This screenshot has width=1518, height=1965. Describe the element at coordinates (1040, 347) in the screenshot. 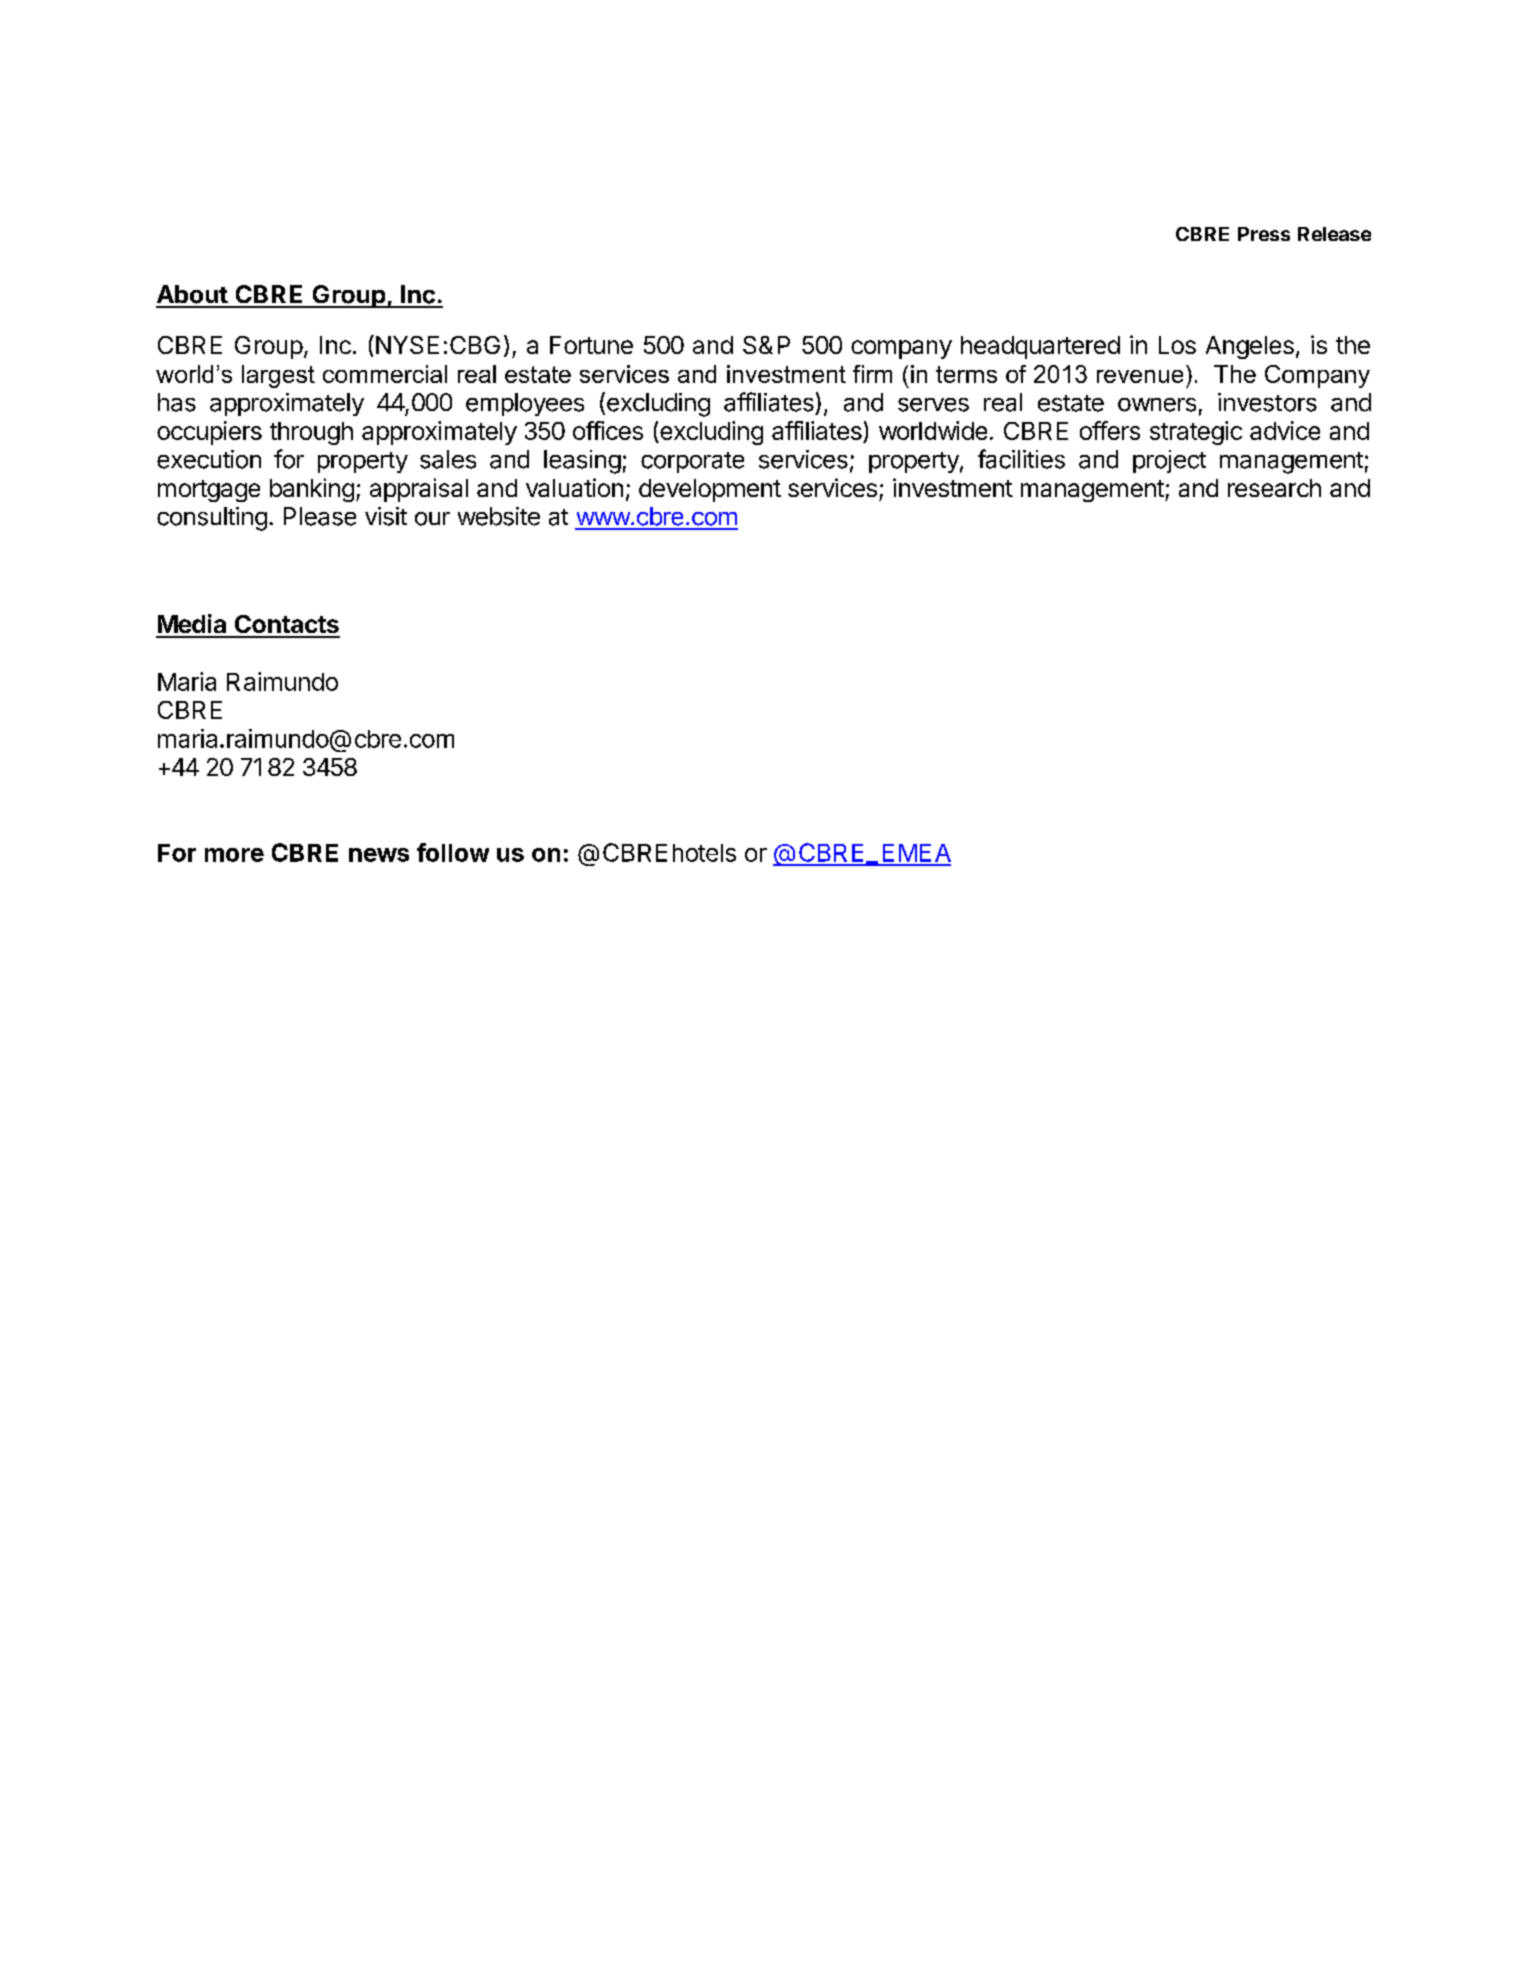

I see `headquartered` at that location.
